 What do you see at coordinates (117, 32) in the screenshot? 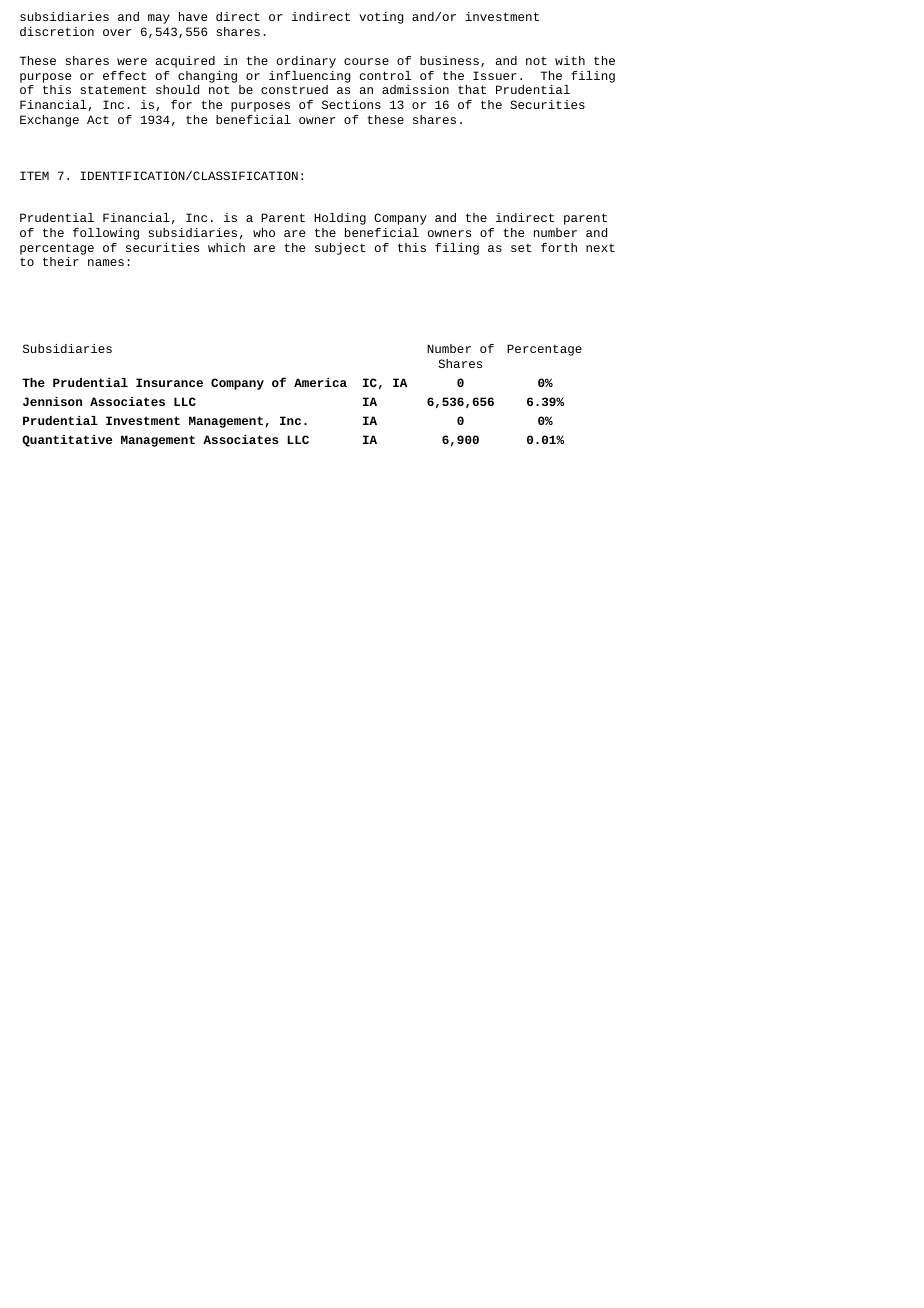
I see `over` at bounding box center [117, 32].
